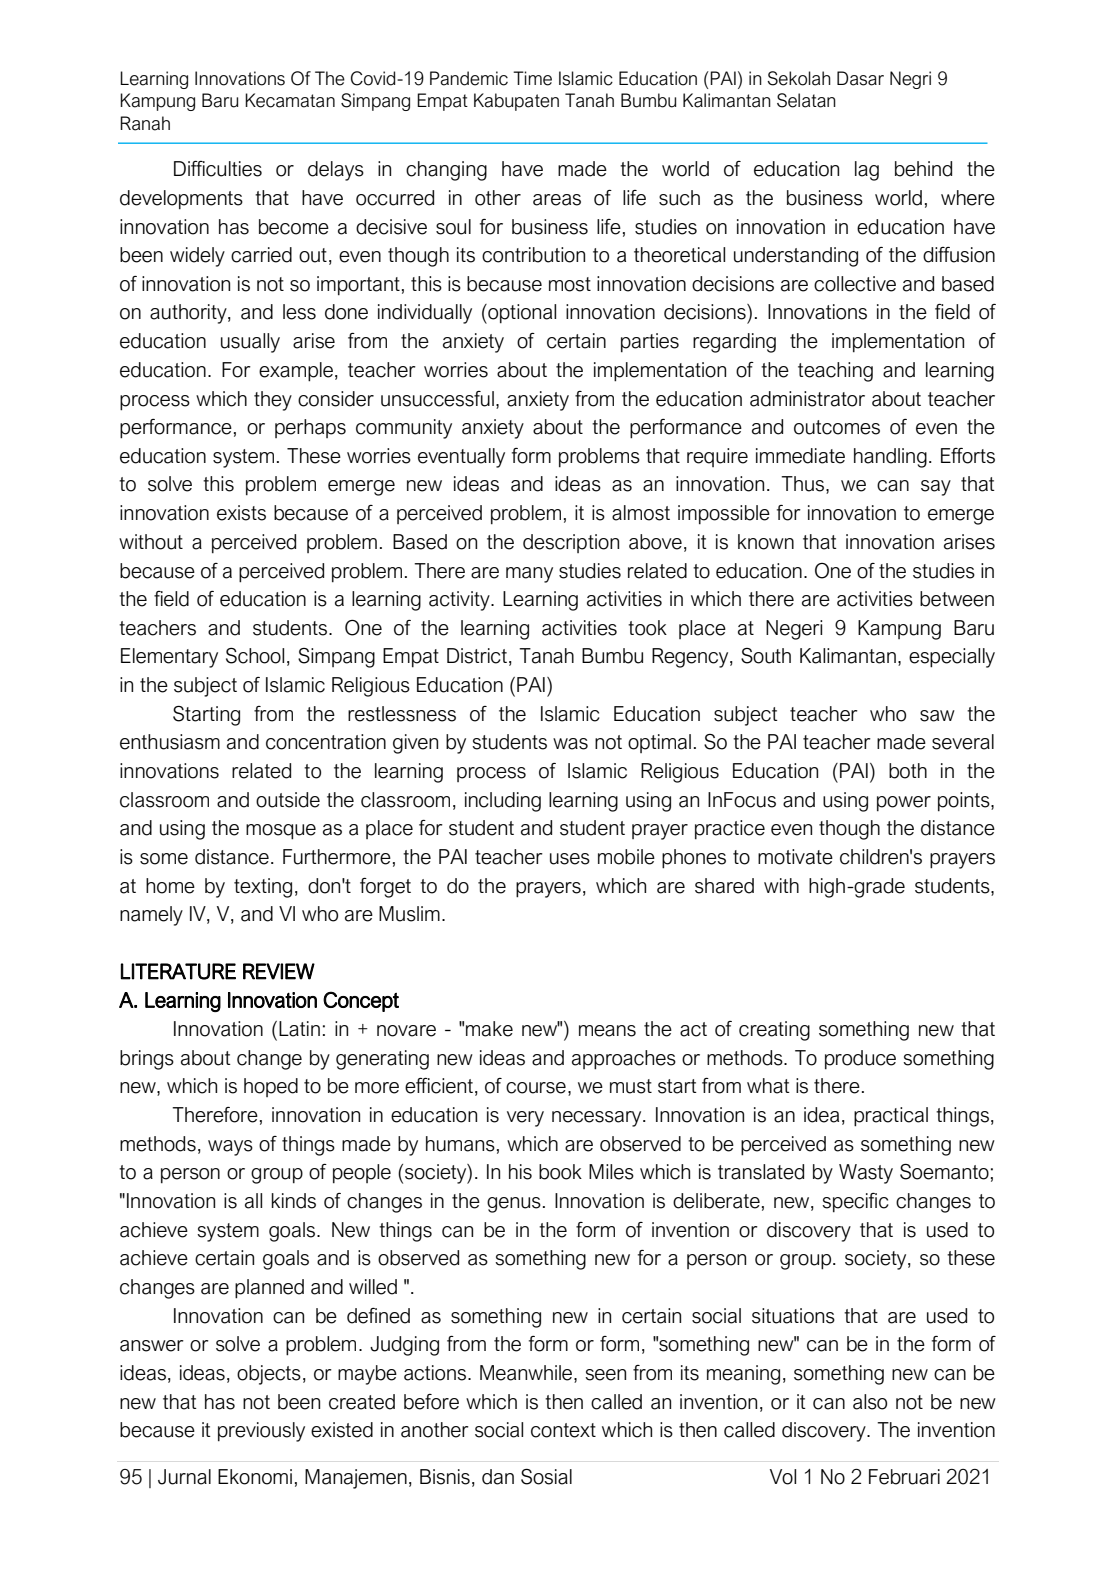  Describe the element at coordinates (867, 171) in the screenshot. I see `lag` at that location.
